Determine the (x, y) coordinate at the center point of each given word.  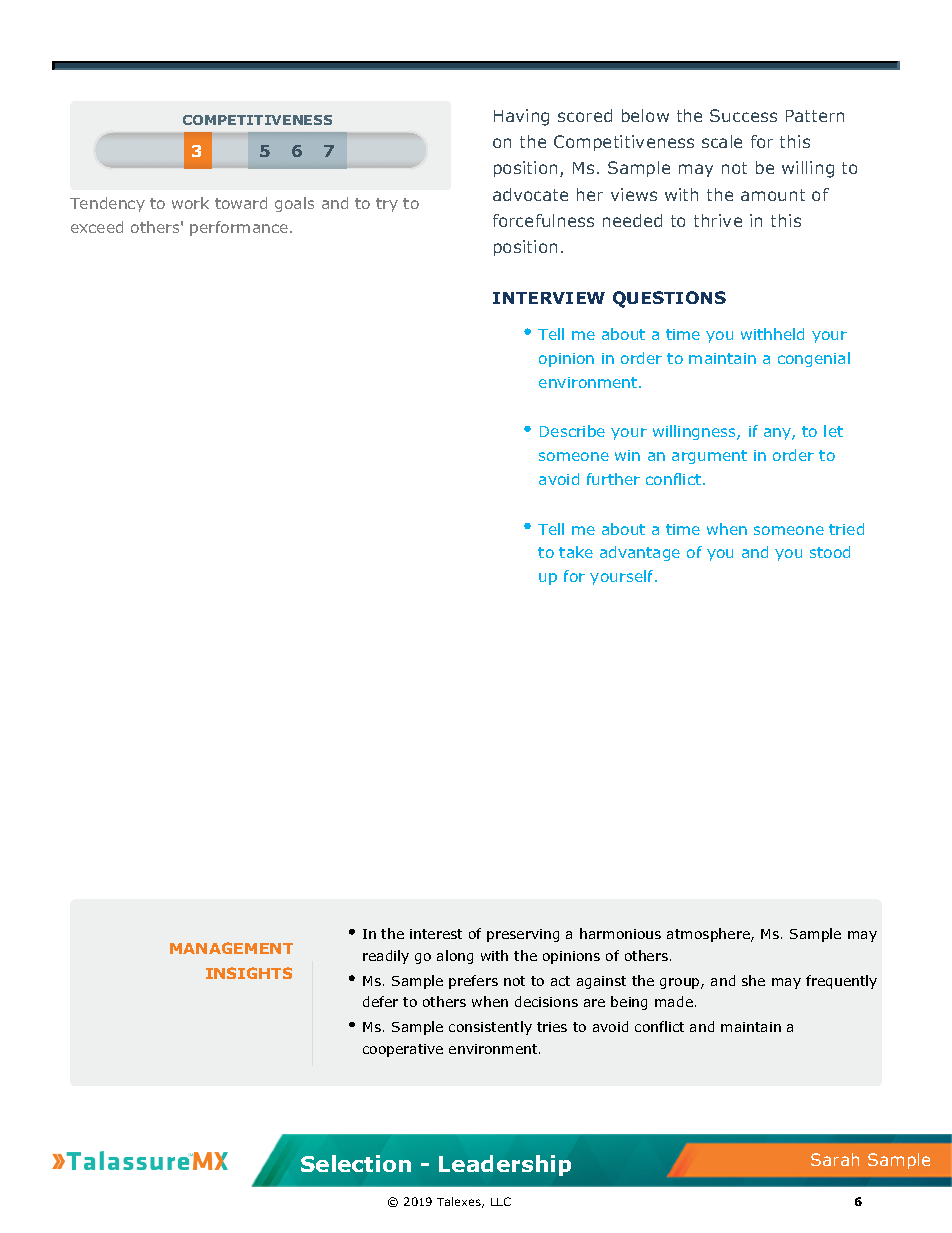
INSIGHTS (249, 973)
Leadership (505, 1165)
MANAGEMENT (231, 948)
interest (436, 934)
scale (722, 141)
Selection (356, 1163)
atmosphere (709, 935)
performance (239, 228)
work (190, 203)
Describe (572, 431)
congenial (814, 359)
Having (521, 117)
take (576, 552)
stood (830, 552)
